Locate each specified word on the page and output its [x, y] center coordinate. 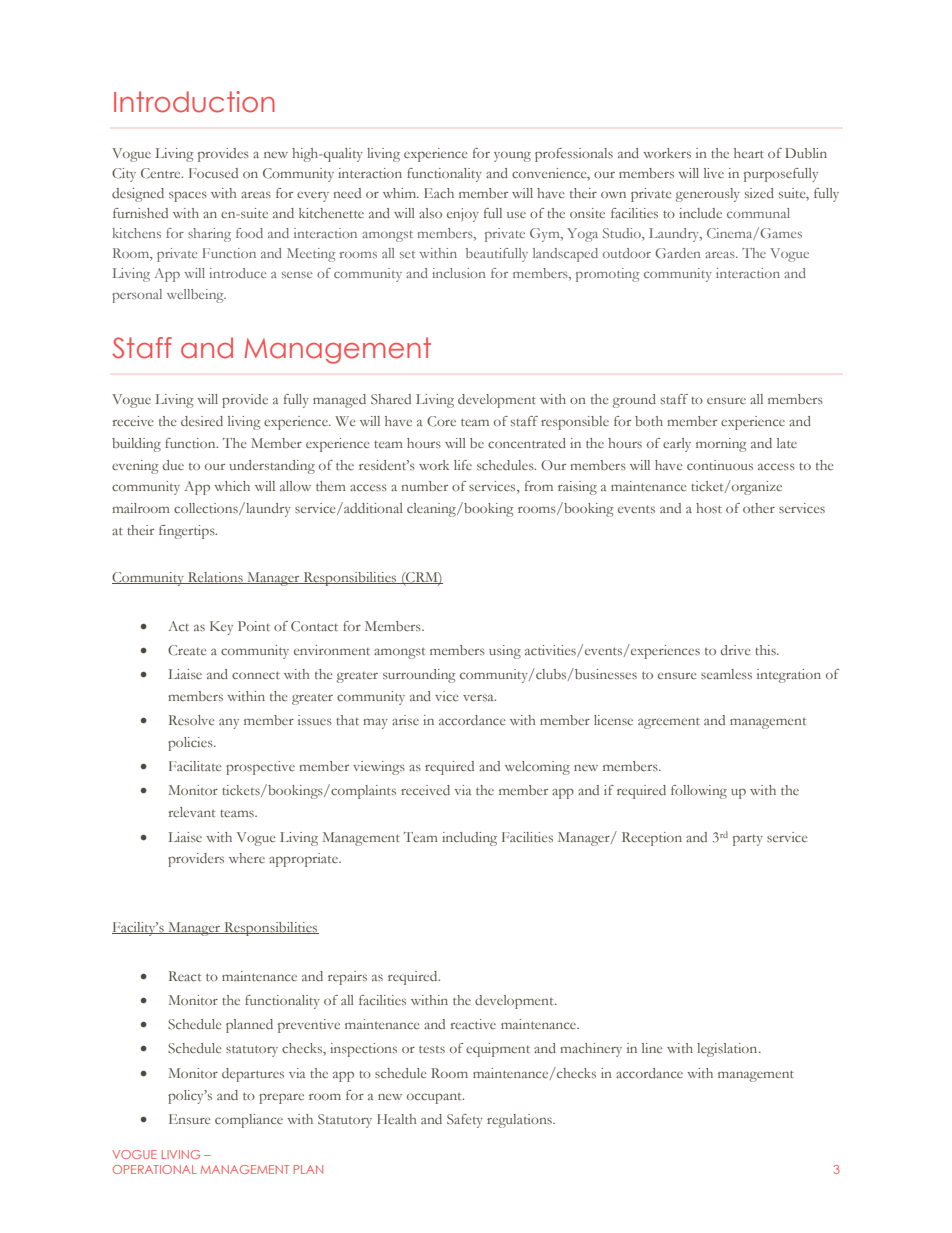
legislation [728, 1050]
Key [221, 628]
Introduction [194, 102]
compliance [249, 1121]
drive [736, 650]
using [505, 652]
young [512, 156]
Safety [465, 1121]
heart [749, 153]
